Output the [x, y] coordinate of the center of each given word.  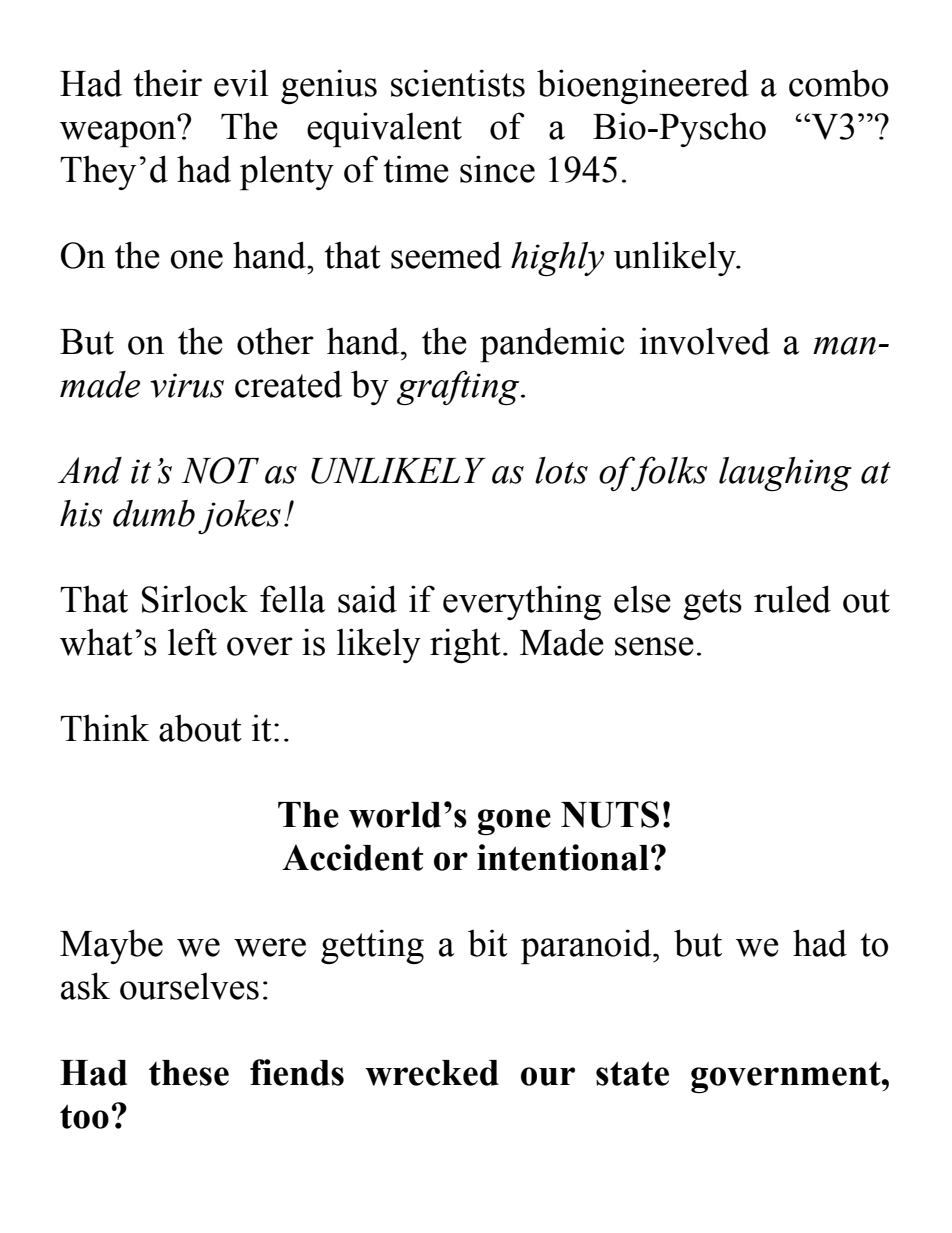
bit [488, 943]
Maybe [111, 946]
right [465, 645]
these [189, 1073]
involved [705, 341]
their [168, 83]
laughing [785, 474]
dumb [154, 513]
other [275, 341]
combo [838, 83]
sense [654, 646]
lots [561, 470]
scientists [458, 83]
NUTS [610, 814]
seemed [446, 255]
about [200, 728]
